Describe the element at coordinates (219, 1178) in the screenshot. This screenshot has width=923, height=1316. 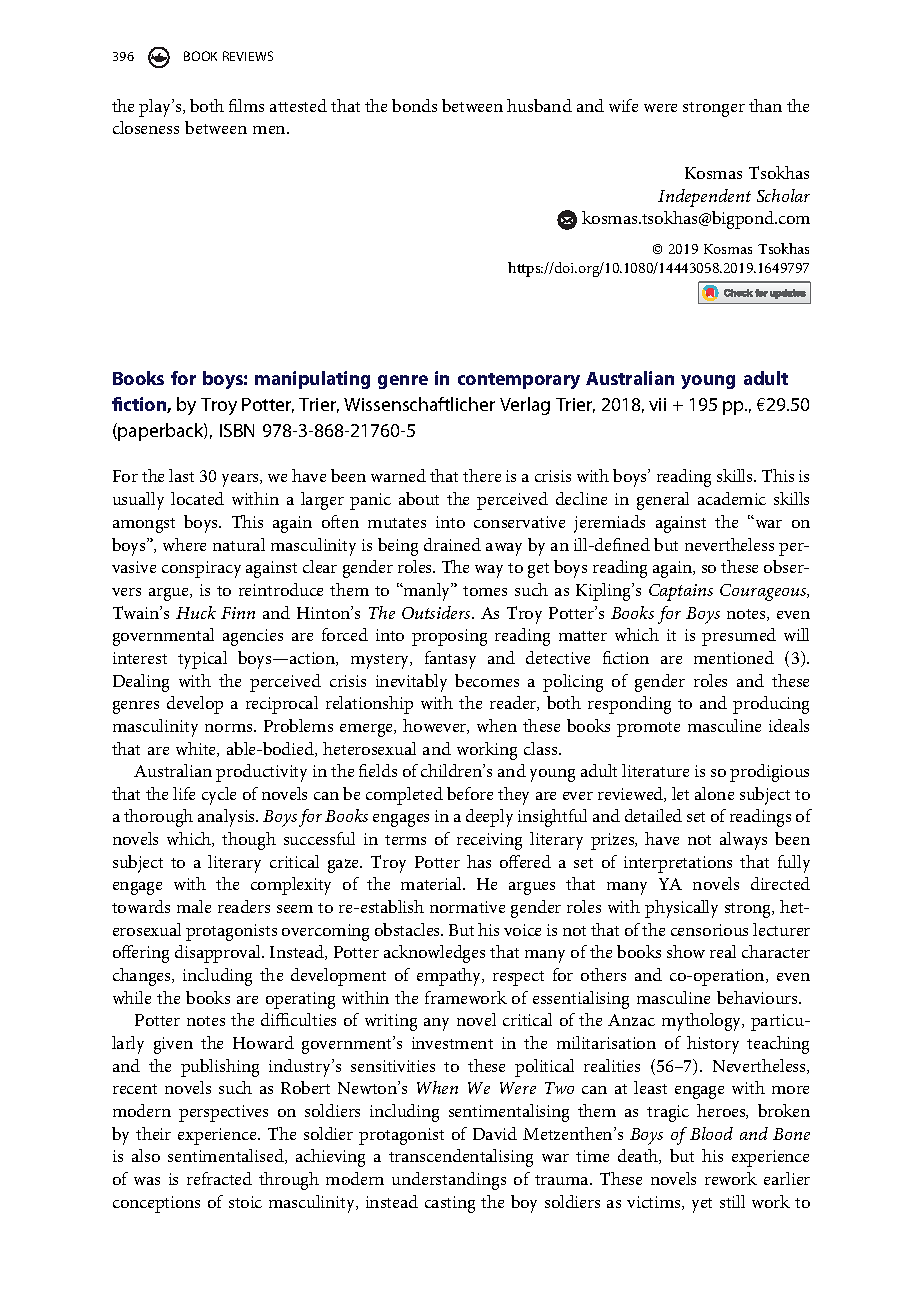
I see `refracted` at that location.
